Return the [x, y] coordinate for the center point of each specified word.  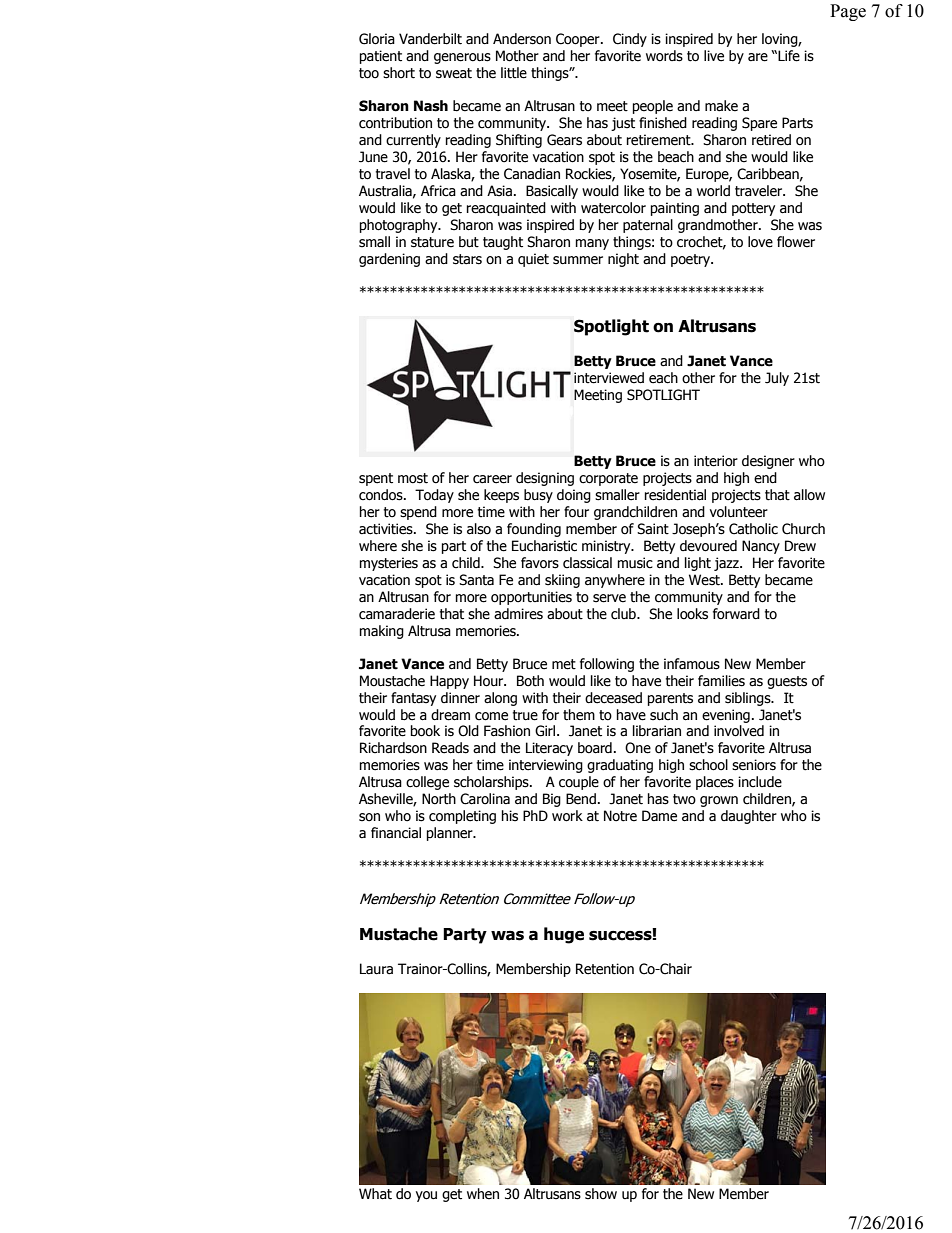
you [426, 1196]
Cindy [630, 40]
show [601, 1194]
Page [848, 12]
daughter [749, 817]
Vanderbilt [430, 39]
